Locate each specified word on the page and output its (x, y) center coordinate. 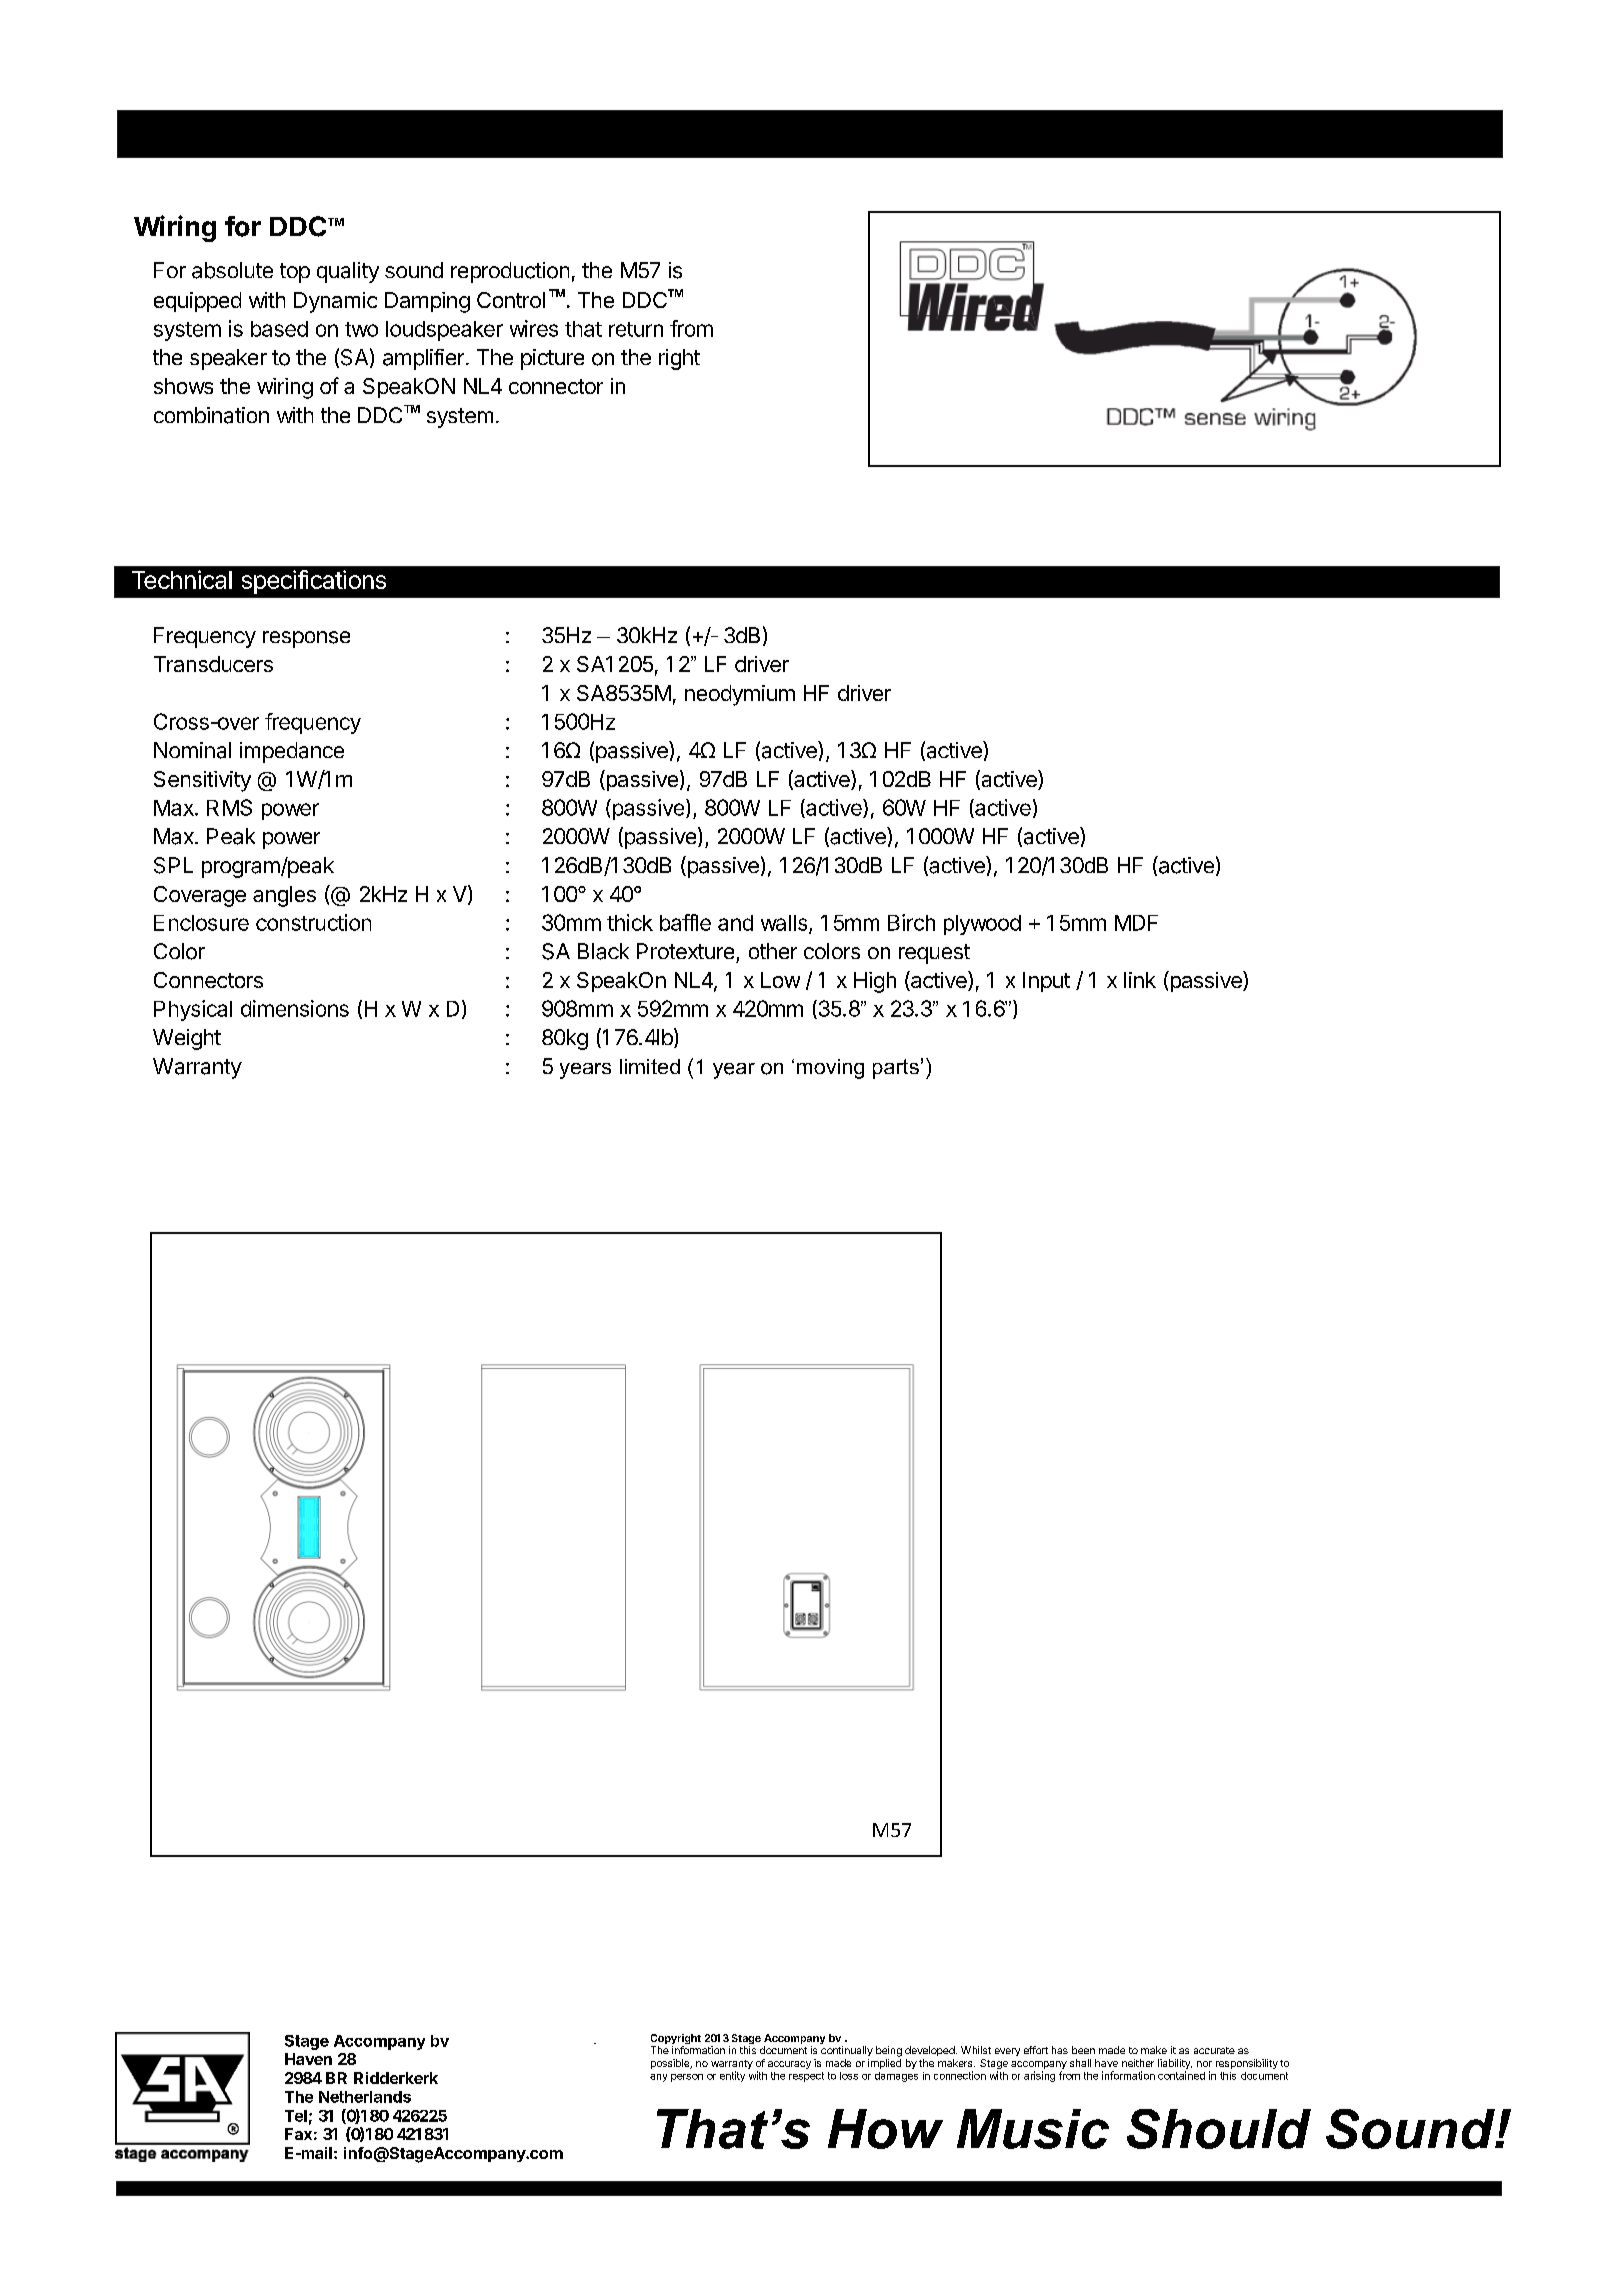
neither (1138, 2063)
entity (732, 2076)
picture (552, 359)
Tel (296, 2116)
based (279, 329)
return (636, 329)
